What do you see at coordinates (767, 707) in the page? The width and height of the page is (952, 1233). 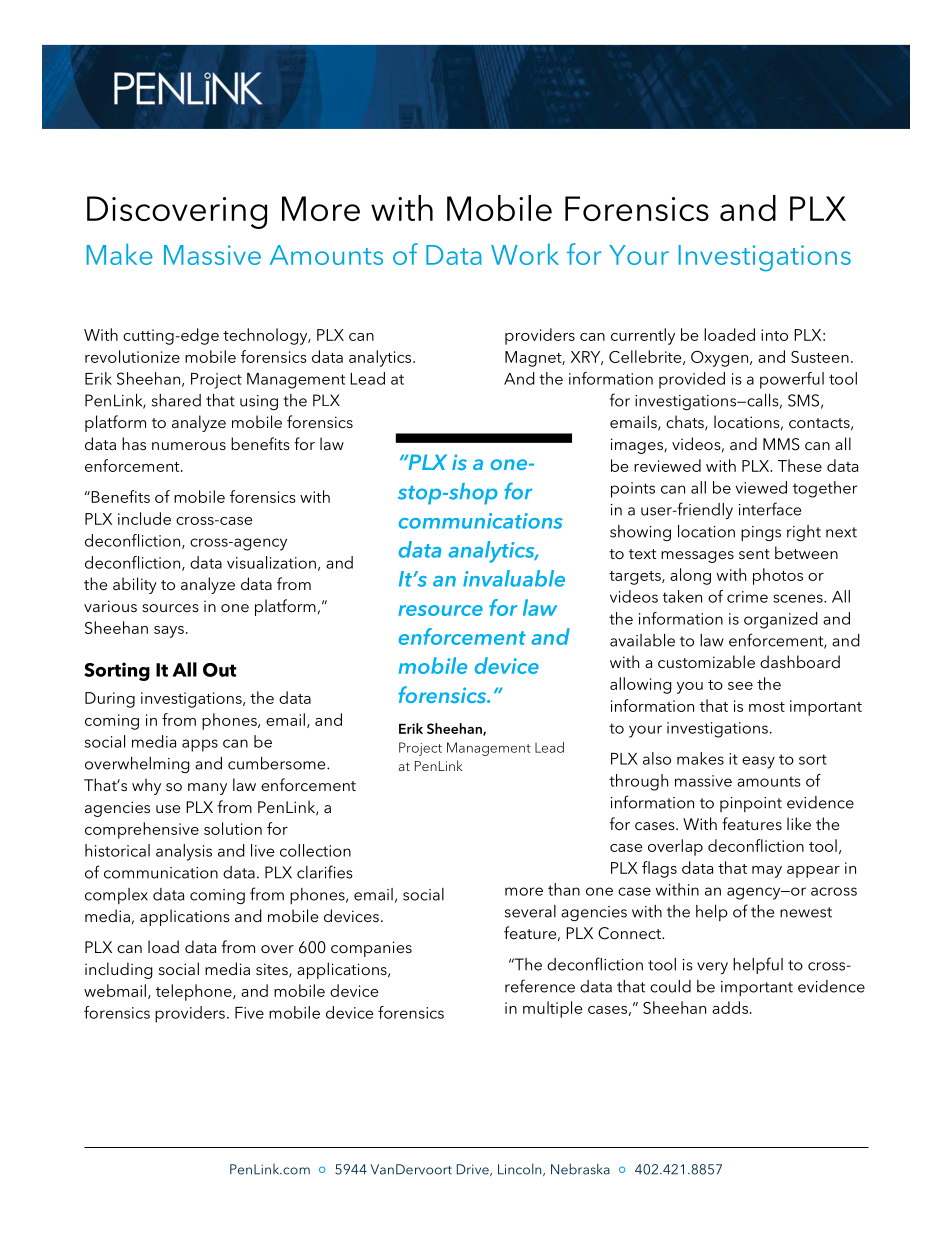 I see `most` at bounding box center [767, 707].
